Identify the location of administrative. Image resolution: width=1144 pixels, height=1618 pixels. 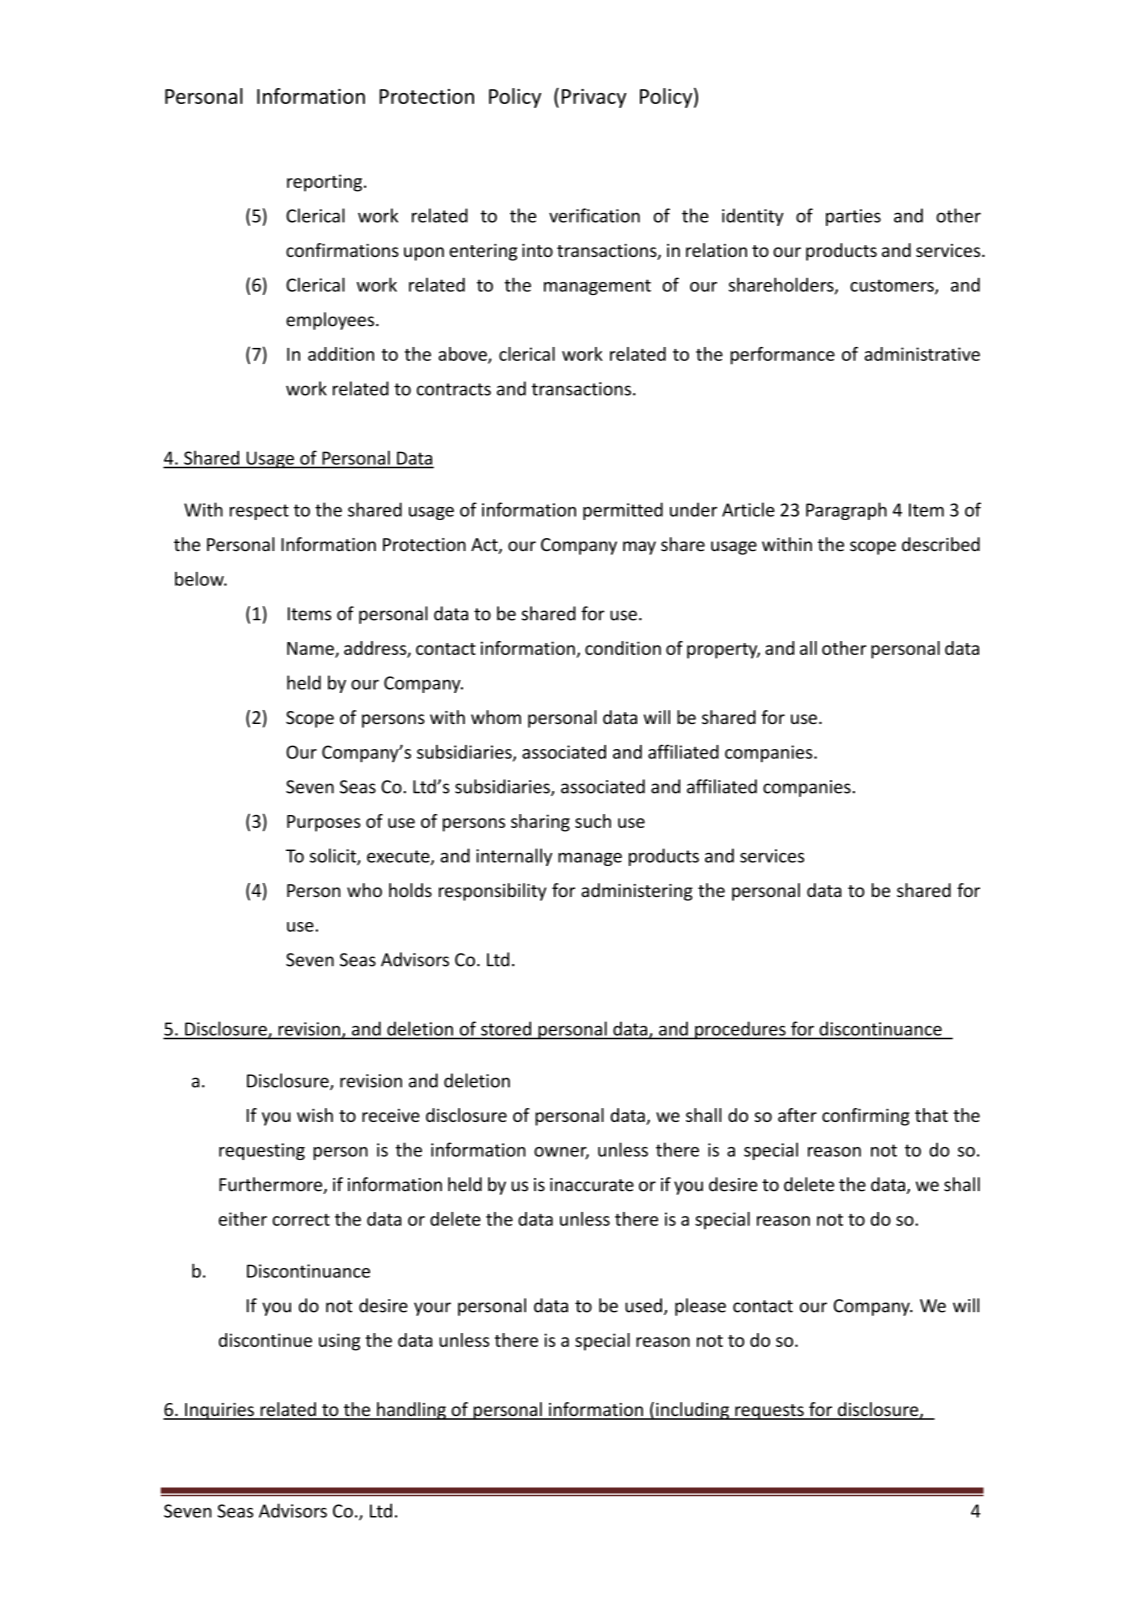
(922, 354).
